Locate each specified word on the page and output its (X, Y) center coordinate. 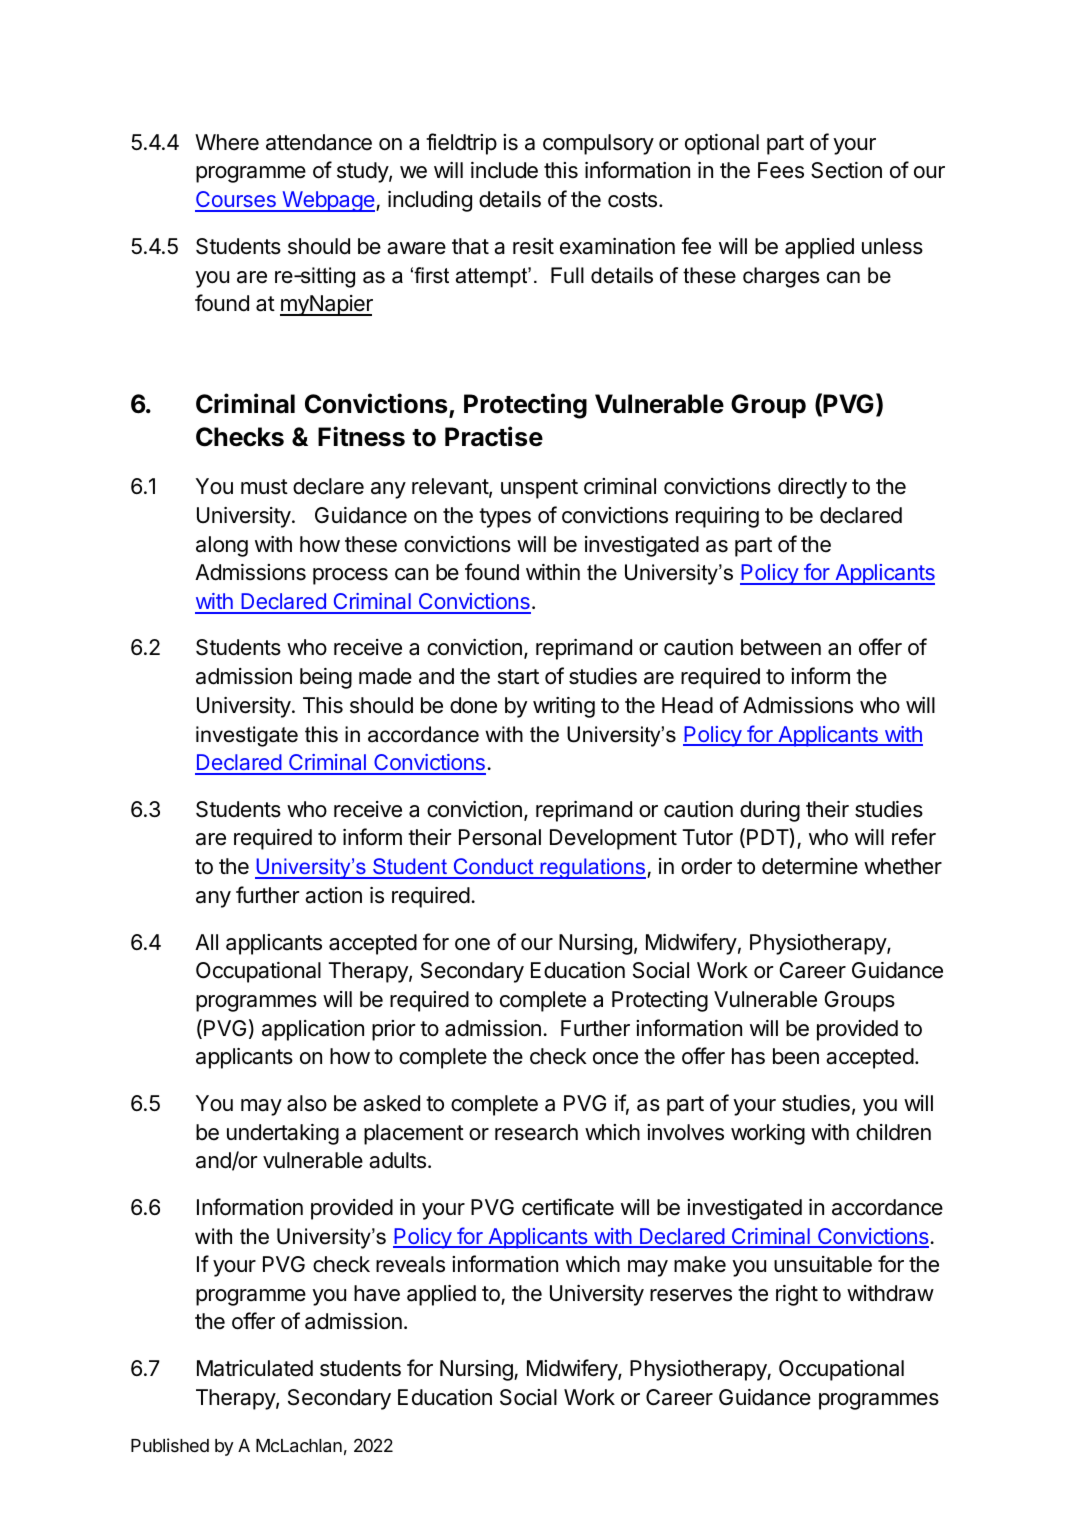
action (333, 895)
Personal (500, 837)
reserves (691, 1295)
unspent (539, 489)
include (504, 170)
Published (170, 1445)
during (770, 811)
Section (846, 170)
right (797, 1295)
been (796, 1056)
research (536, 1132)
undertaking (283, 1134)
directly (812, 488)
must (264, 487)
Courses (236, 201)
